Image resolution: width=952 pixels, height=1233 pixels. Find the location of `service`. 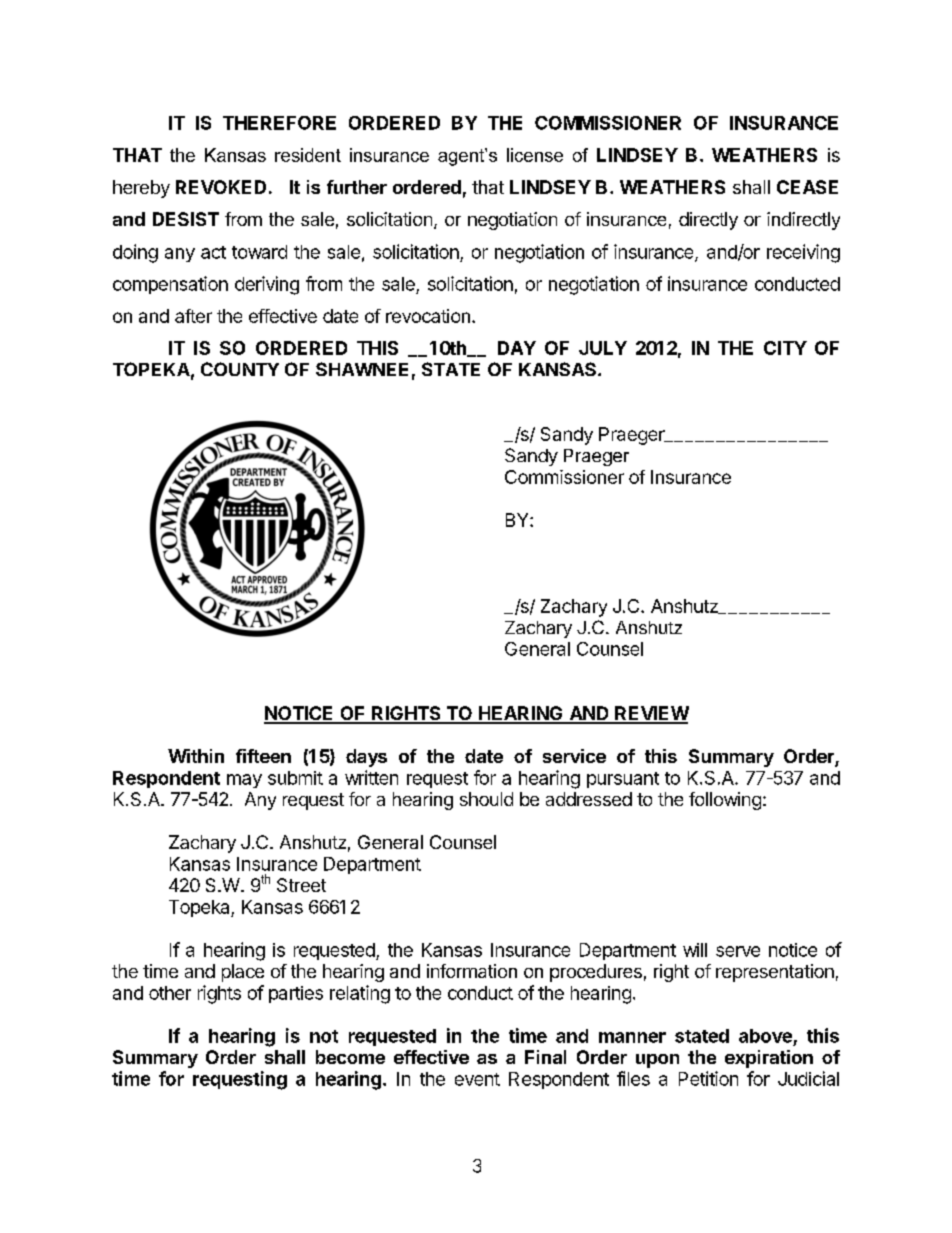

service is located at coordinates (574, 756).
